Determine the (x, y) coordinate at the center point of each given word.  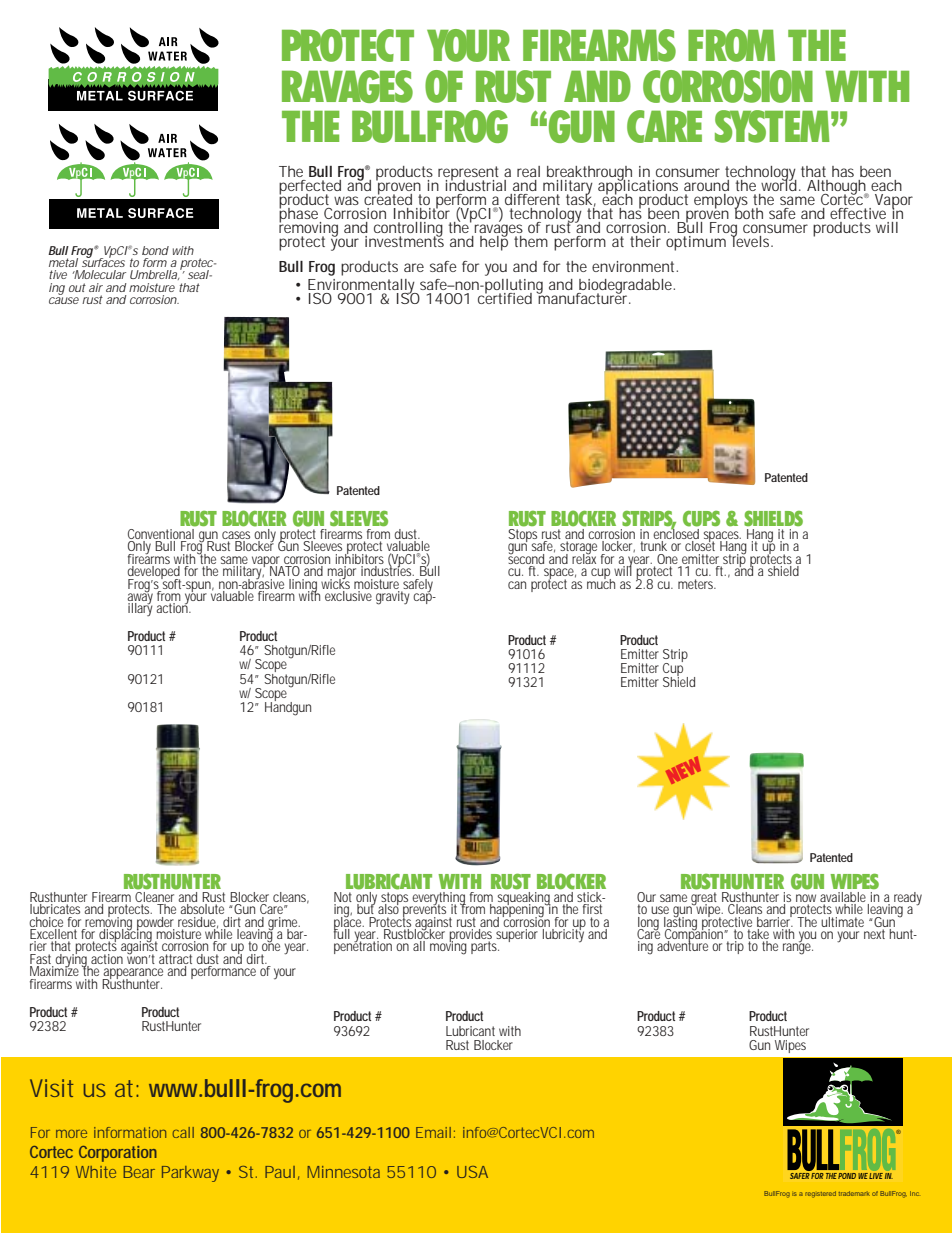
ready (907, 899)
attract (175, 959)
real (528, 171)
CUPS (701, 519)
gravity (393, 596)
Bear (139, 1172)
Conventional (162, 532)
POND (847, 1176)
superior (517, 935)
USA (472, 1172)
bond (155, 250)
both (748, 212)
